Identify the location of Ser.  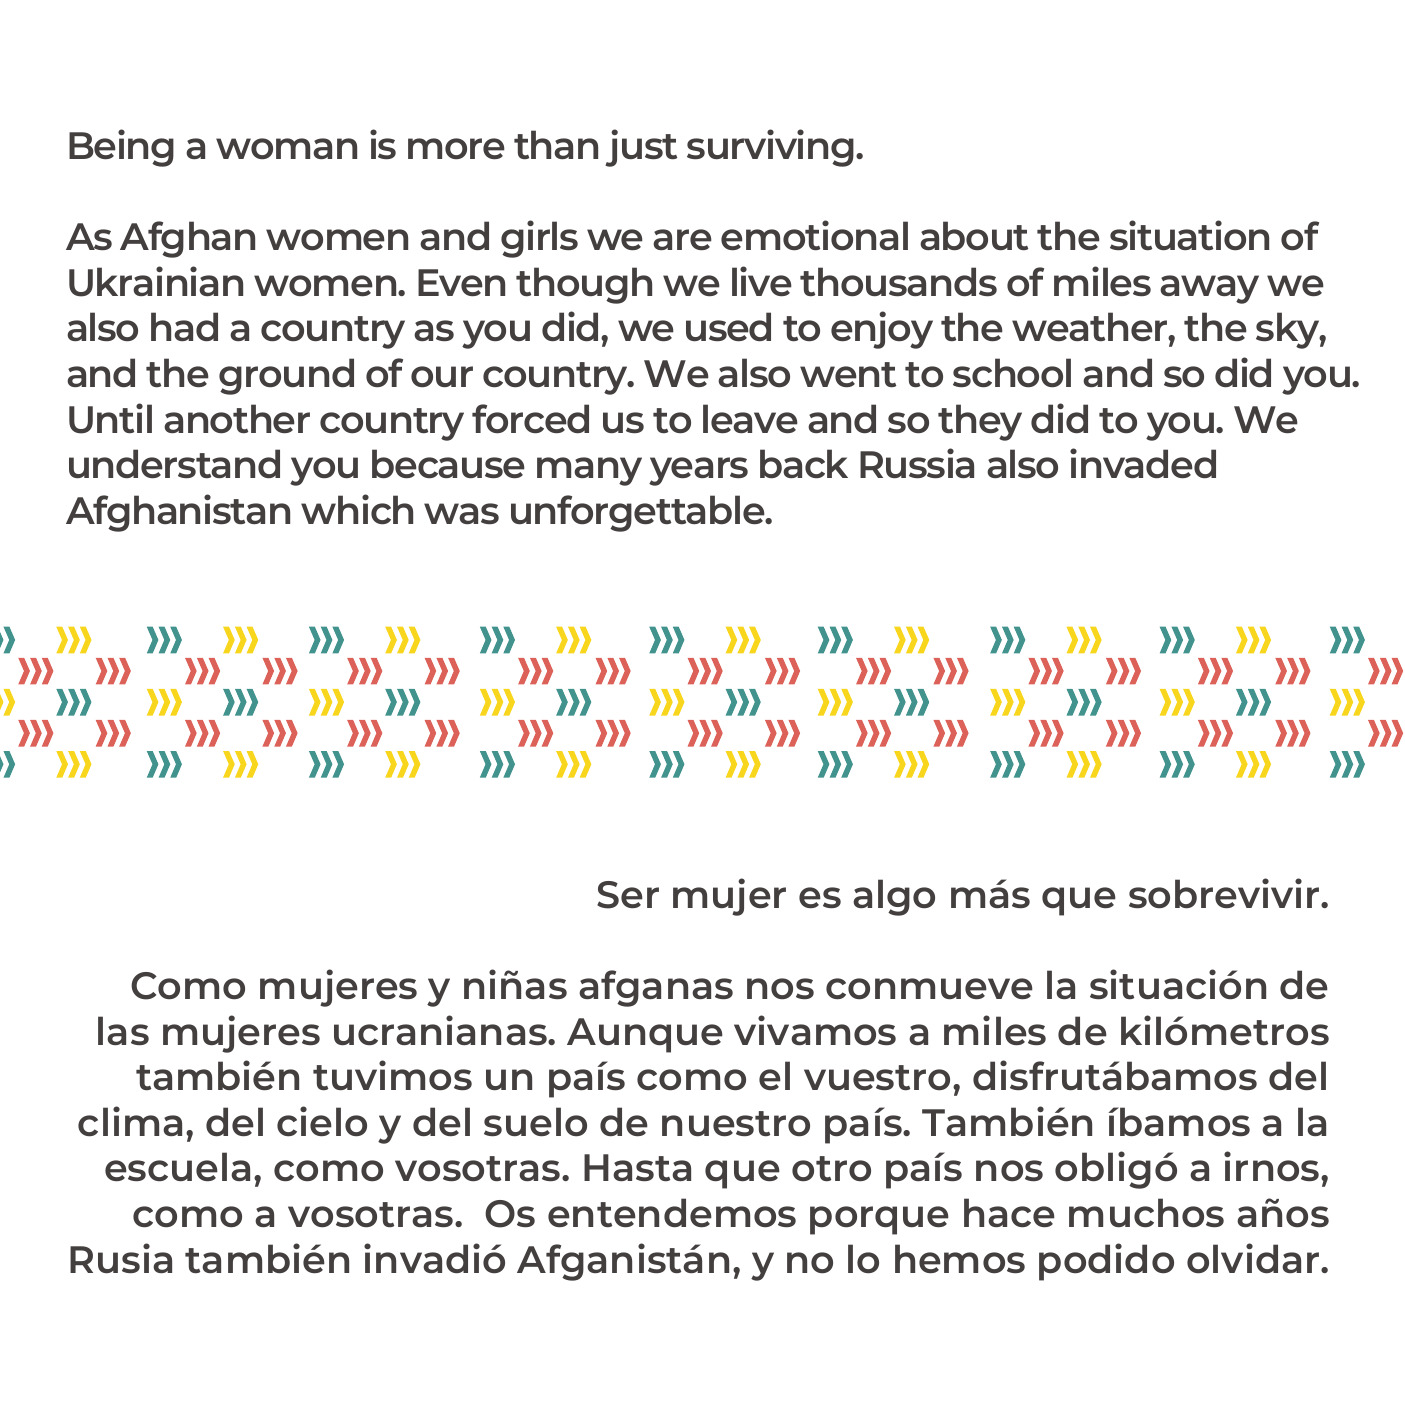
(628, 895).
